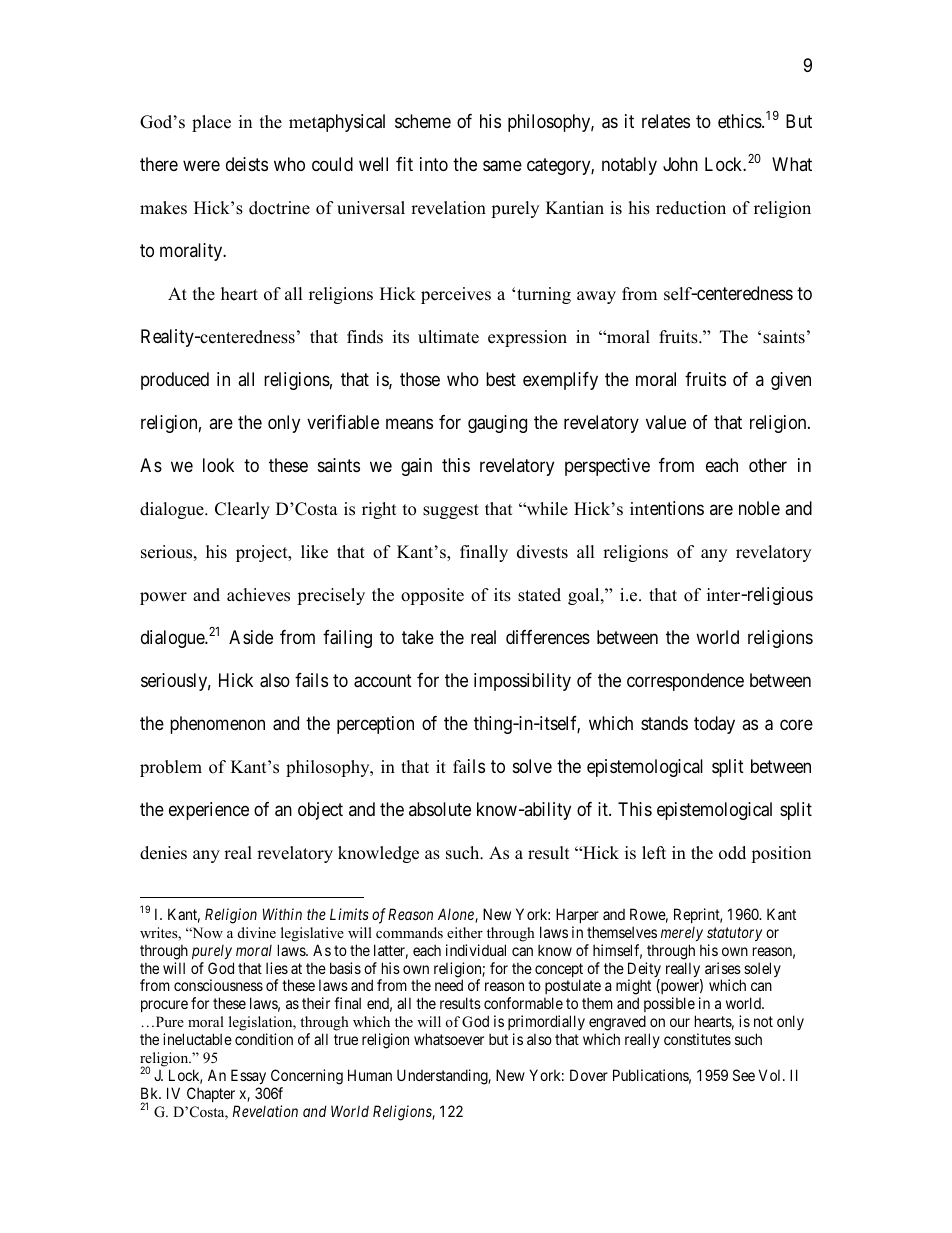 This screenshot has width=952, height=1233. What do you see at coordinates (247, 164) in the screenshot?
I see `deists` at bounding box center [247, 164].
